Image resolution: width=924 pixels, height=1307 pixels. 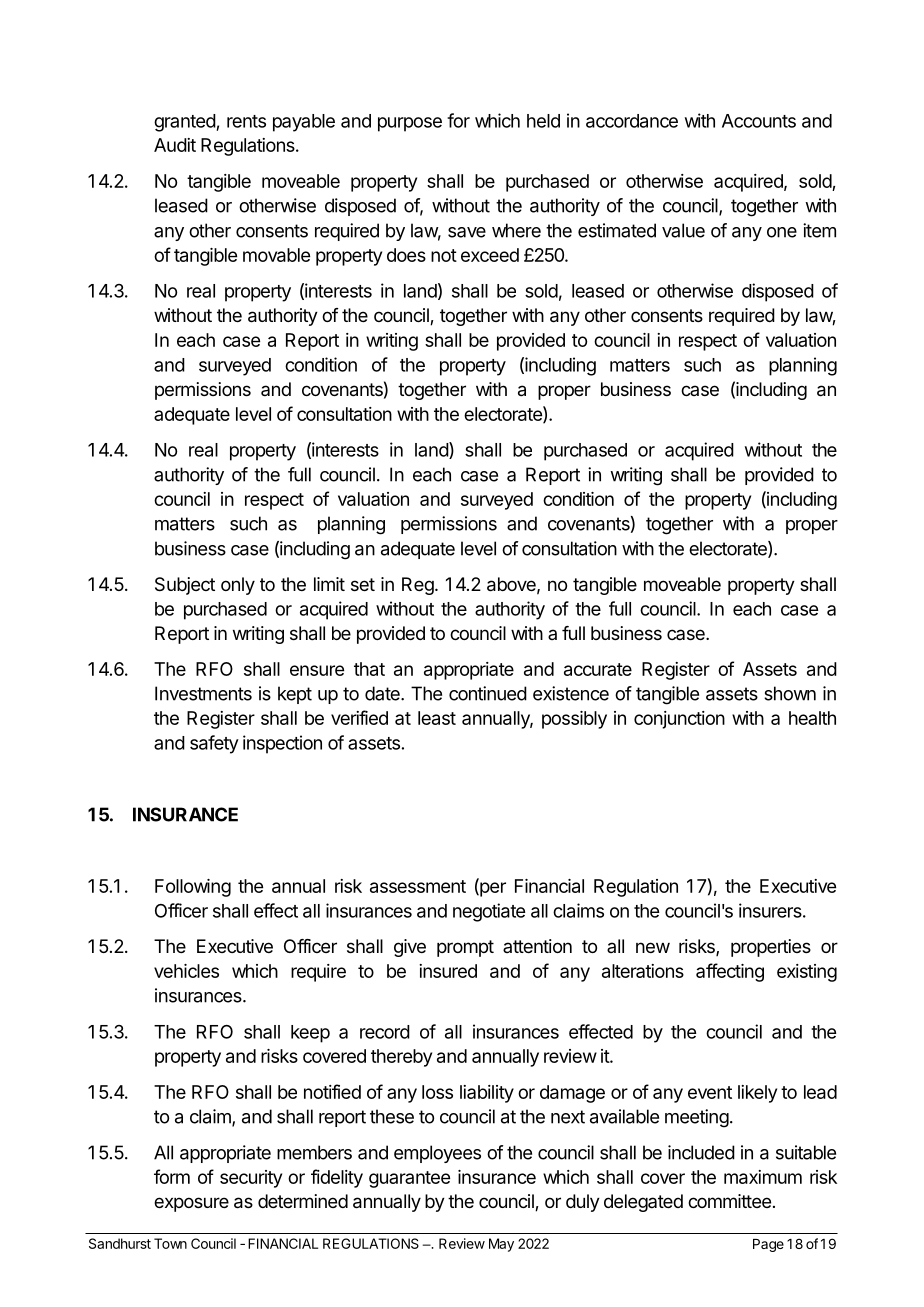 What do you see at coordinates (490, 255) in the page?
I see `exceed` at bounding box center [490, 255].
